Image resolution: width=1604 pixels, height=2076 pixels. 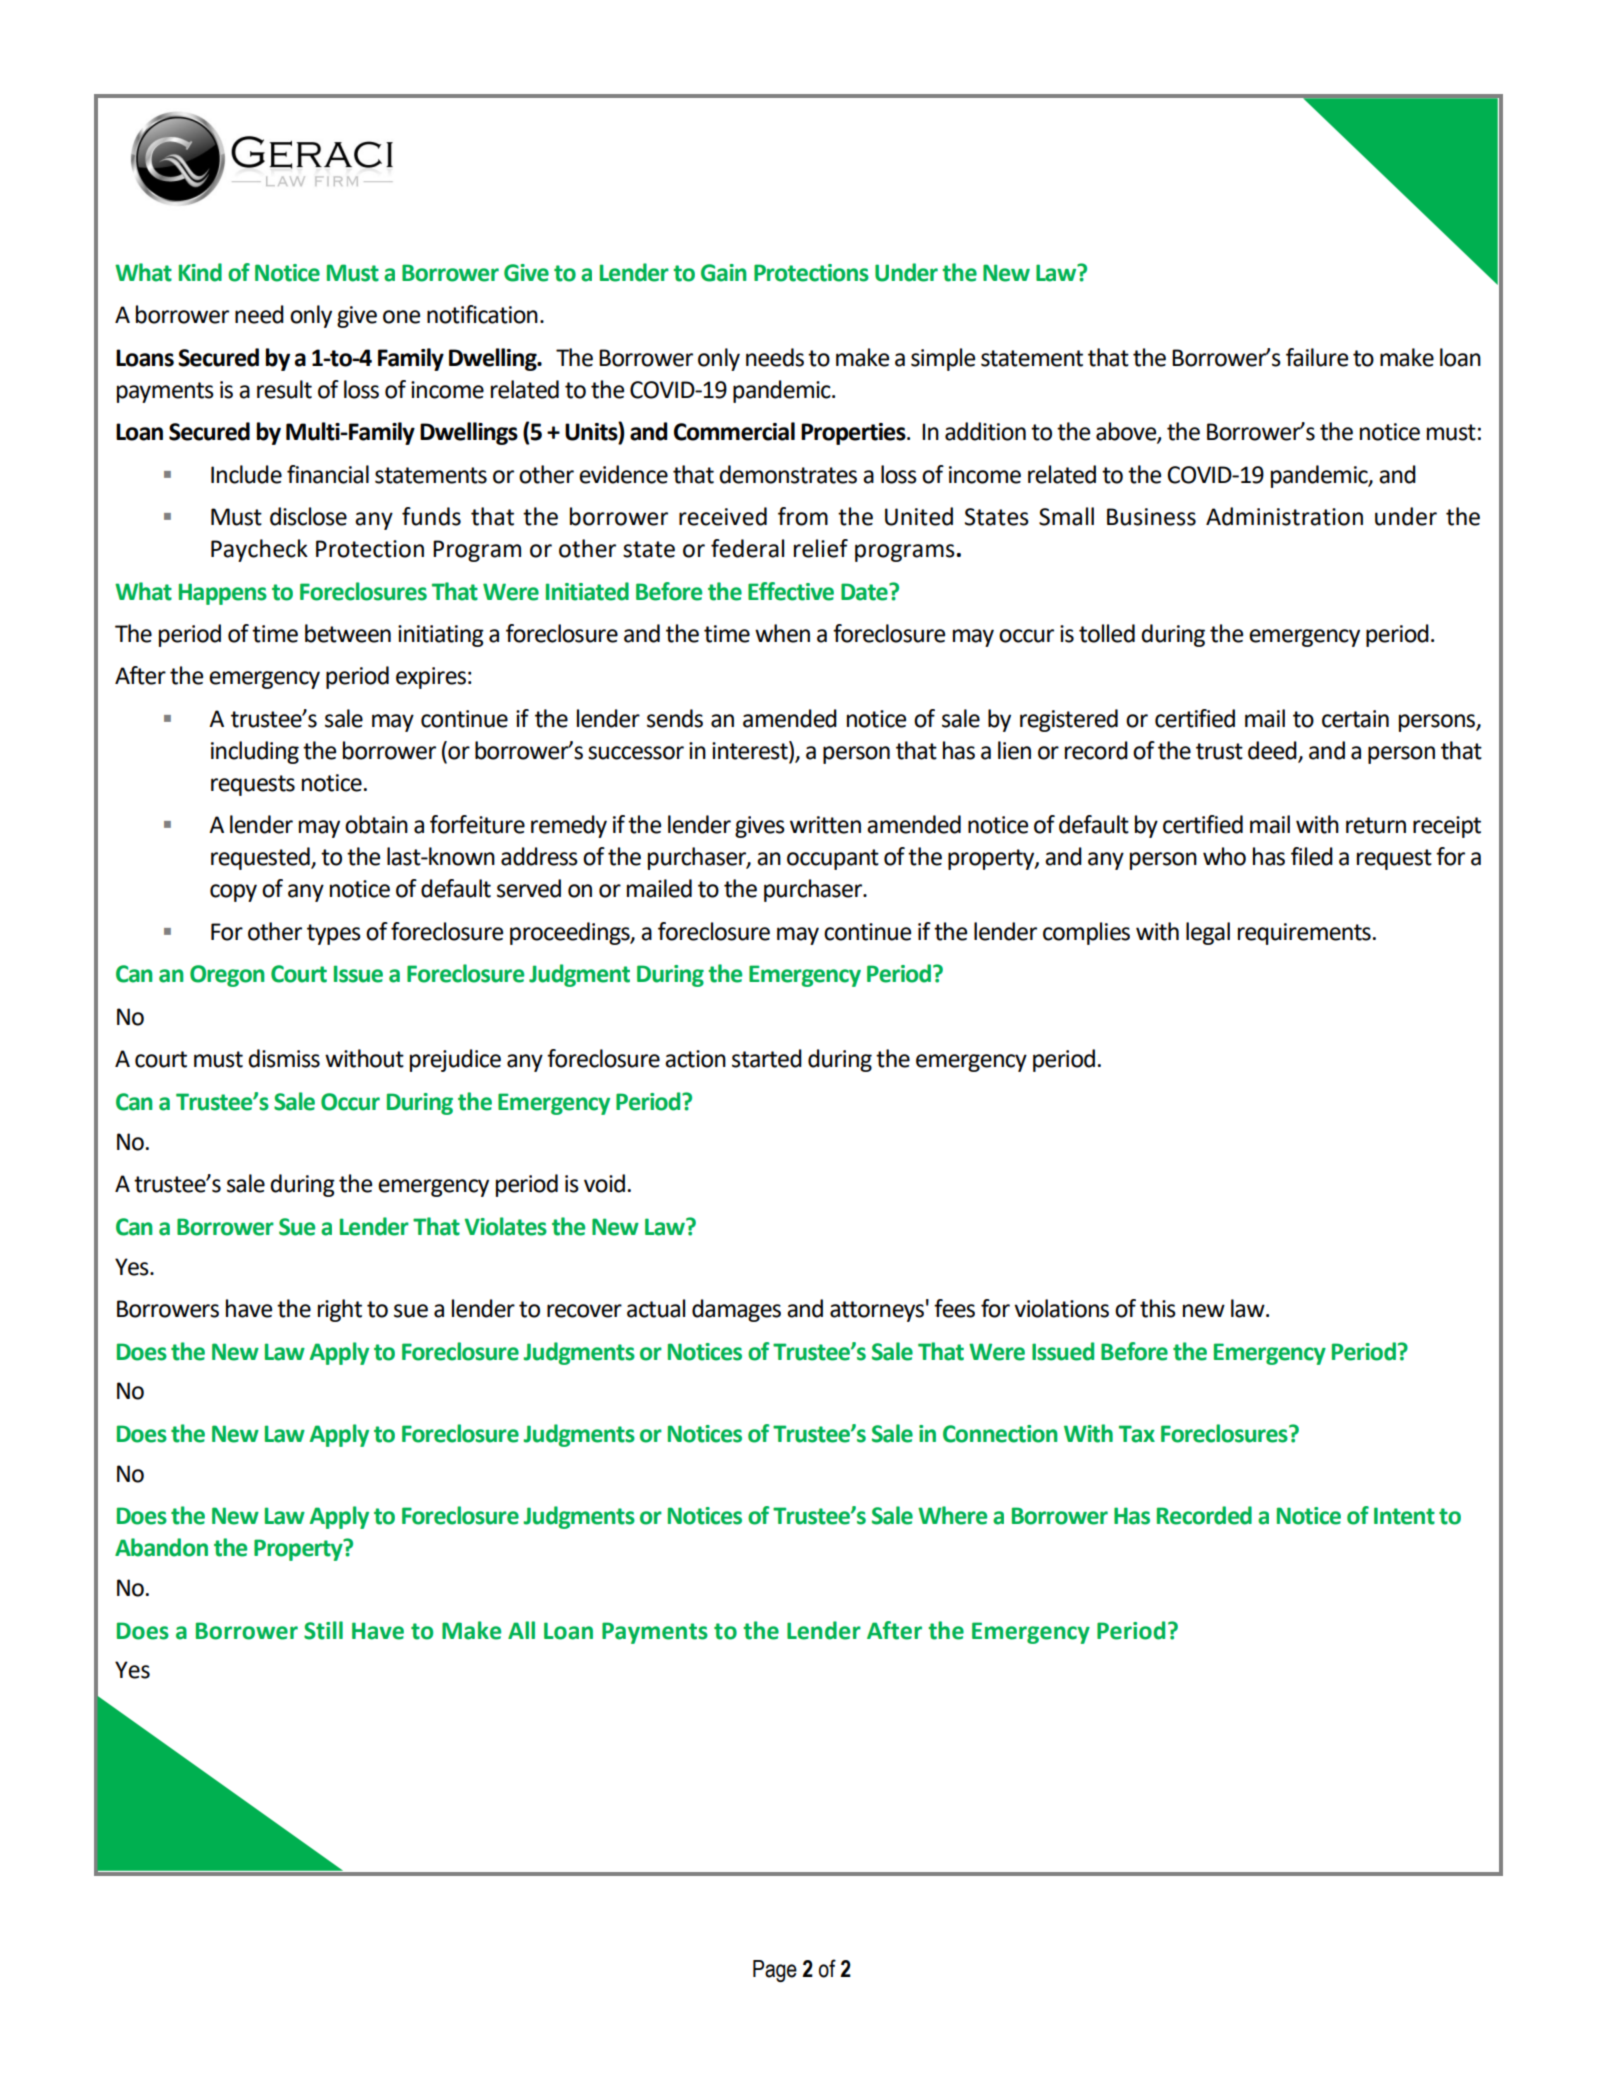 What do you see at coordinates (724, 273) in the image?
I see `Gain` at bounding box center [724, 273].
